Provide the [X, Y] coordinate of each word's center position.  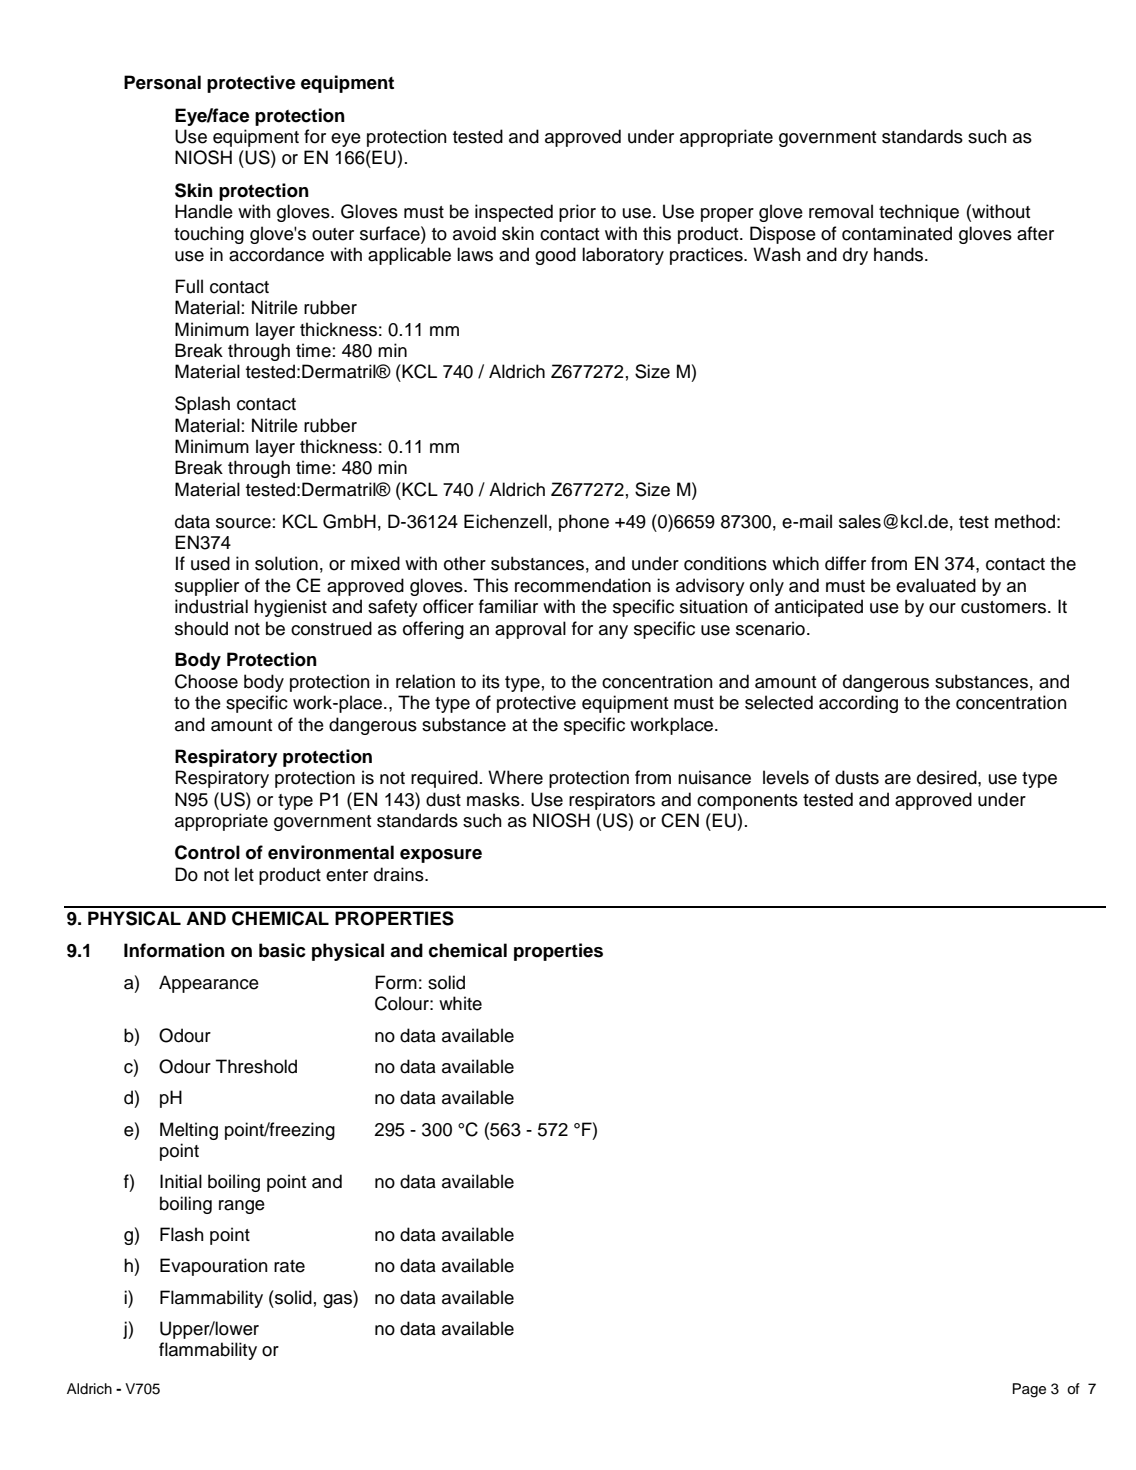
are [898, 779]
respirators [612, 801]
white [460, 1003]
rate [289, 1266]
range [242, 1207]
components [747, 802]
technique [919, 213]
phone [584, 523]
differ [845, 563]
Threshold [256, 1066]
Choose [206, 681]
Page [1029, 1390]
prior [577, 213]
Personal [162, 82]
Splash [202, 405]
